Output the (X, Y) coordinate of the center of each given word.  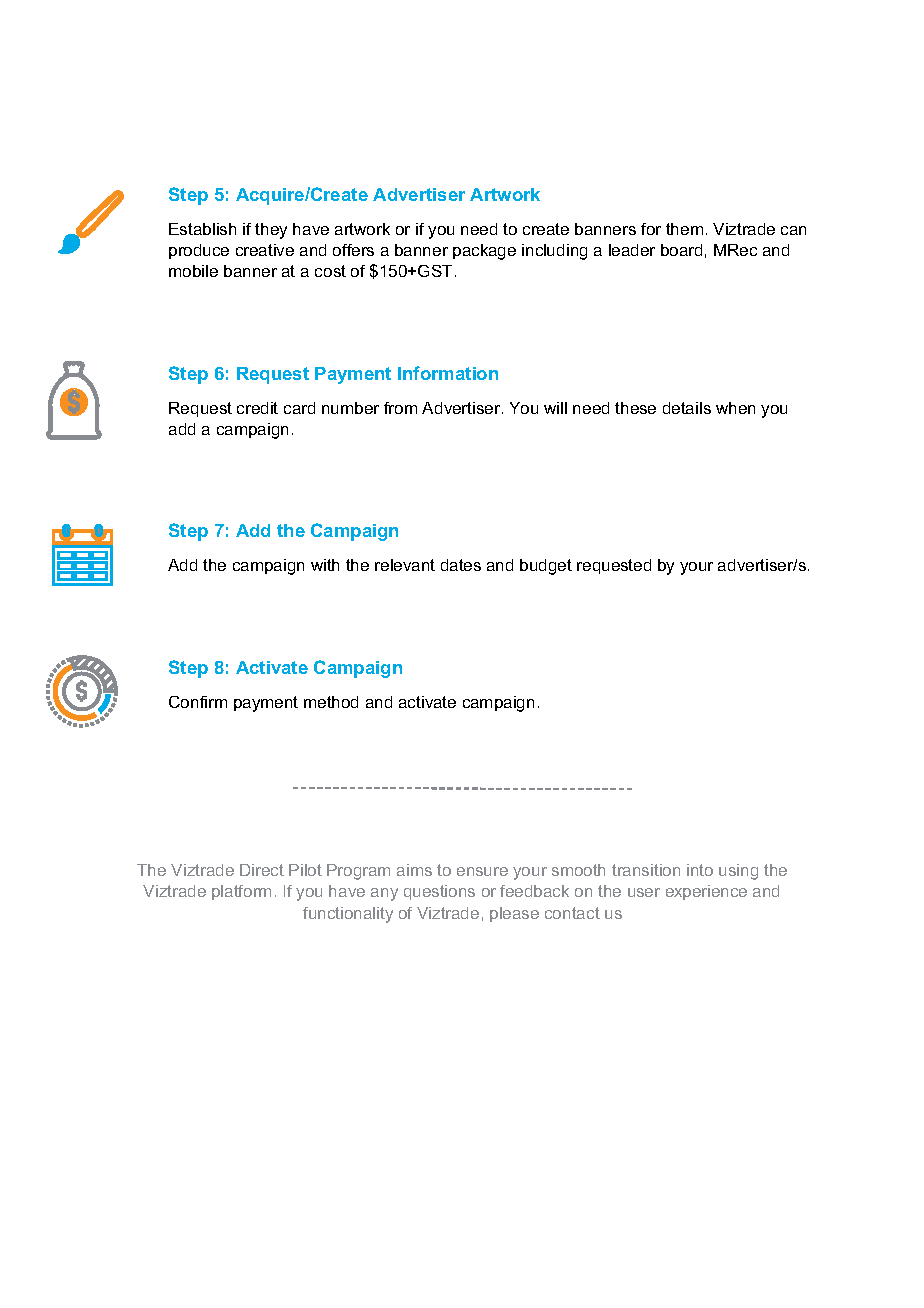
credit (257, 408)
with (325, 565)
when (735, 408)
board (681, 250)
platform (241, 892)
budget (546, 567)
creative (265, 250)
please (514, 914)
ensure (482, 871)
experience (706, 892)
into (700, 870)
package (484, 252)
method (331, 702)
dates (461, 565)
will (555, 408)
